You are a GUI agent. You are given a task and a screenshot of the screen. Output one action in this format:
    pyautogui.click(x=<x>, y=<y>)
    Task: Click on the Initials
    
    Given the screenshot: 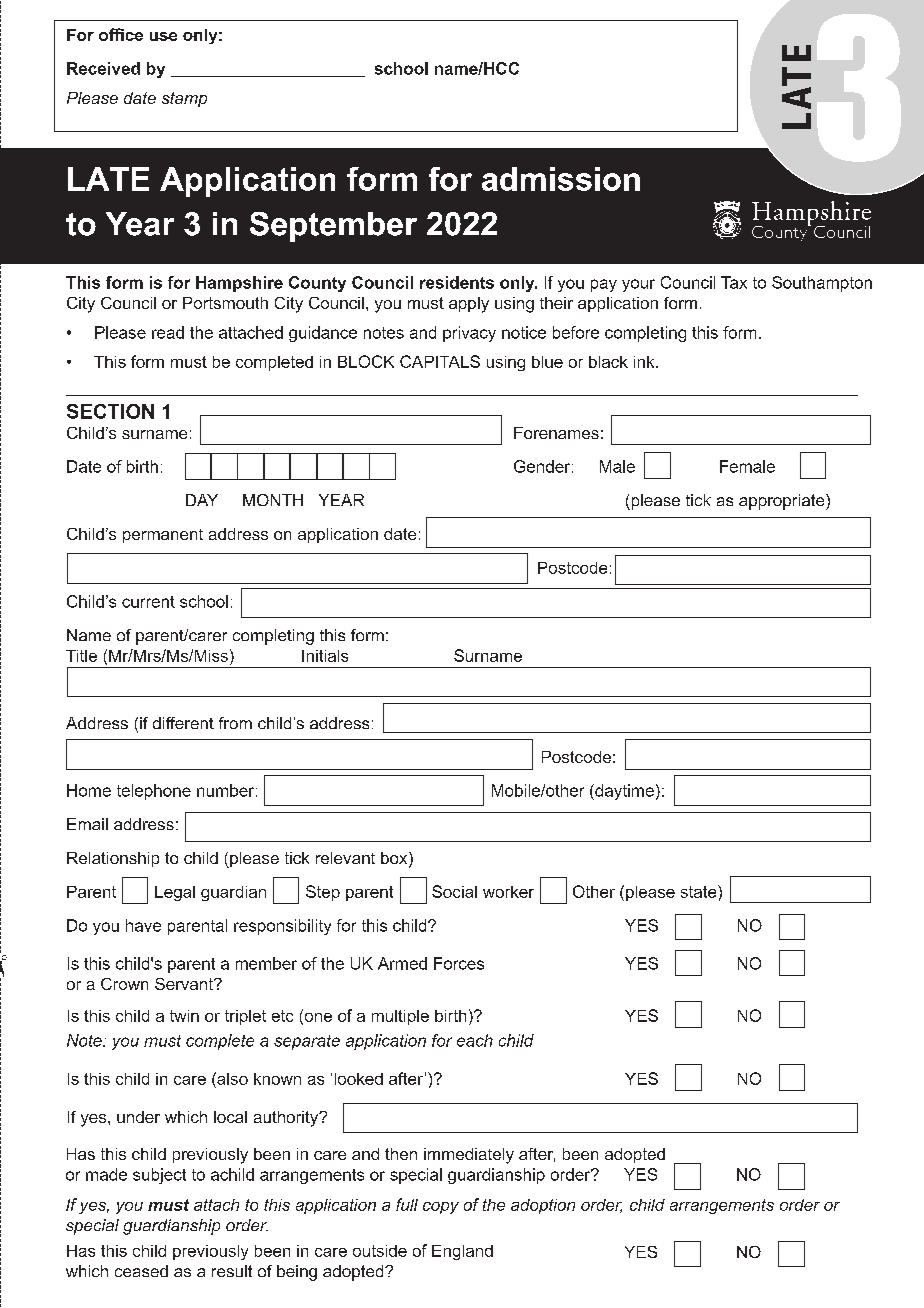 What is the action you would take?
    pyautogui.click(x=325, y=656)
